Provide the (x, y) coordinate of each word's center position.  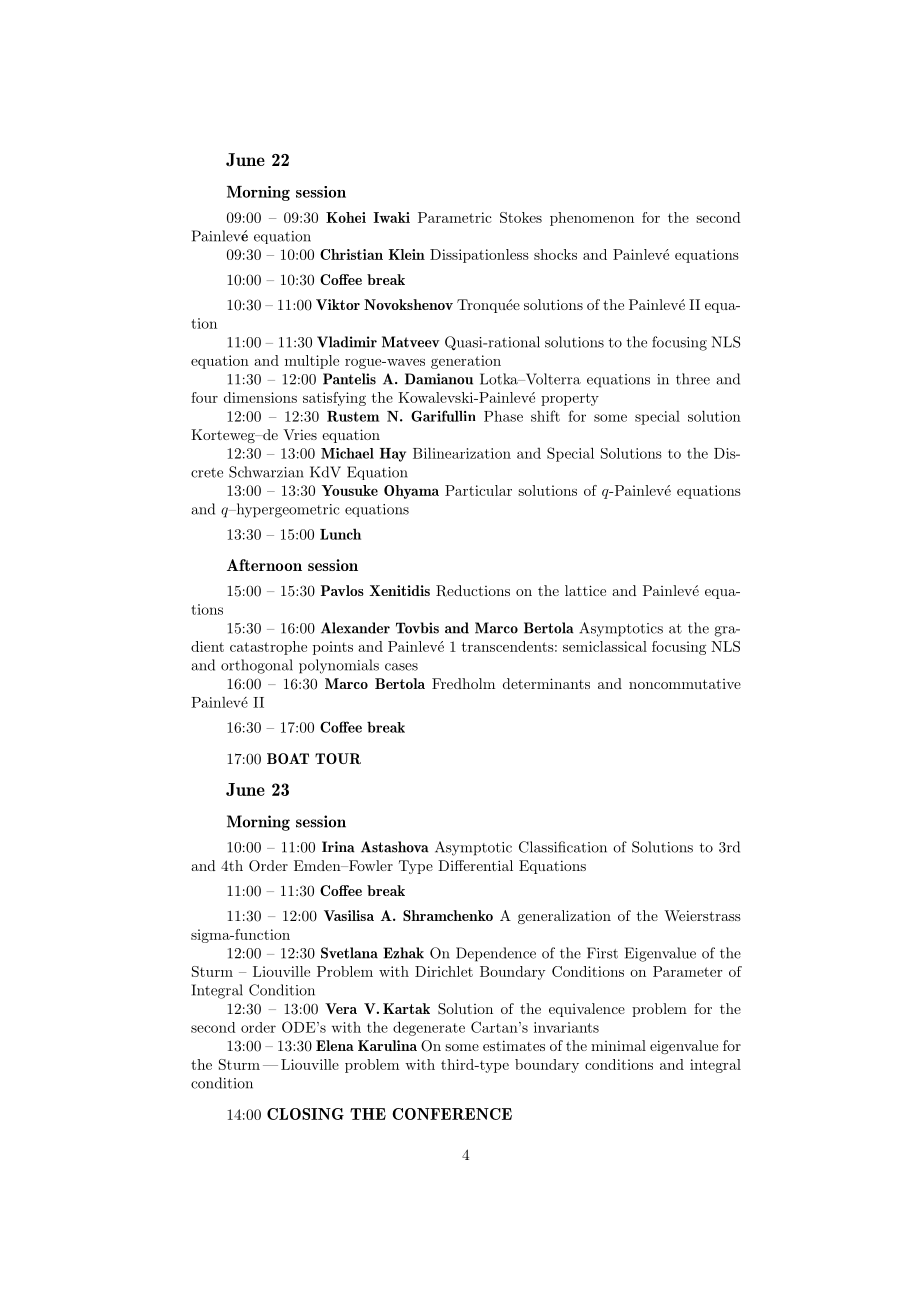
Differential (475, 865)
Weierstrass (702, 915)
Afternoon (264, 565)
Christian (351, 254)
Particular (478, 490)
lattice (585, 590)
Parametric (454, 217)
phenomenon (592, 219)
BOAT (288, 758)
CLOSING (305, 1114)
